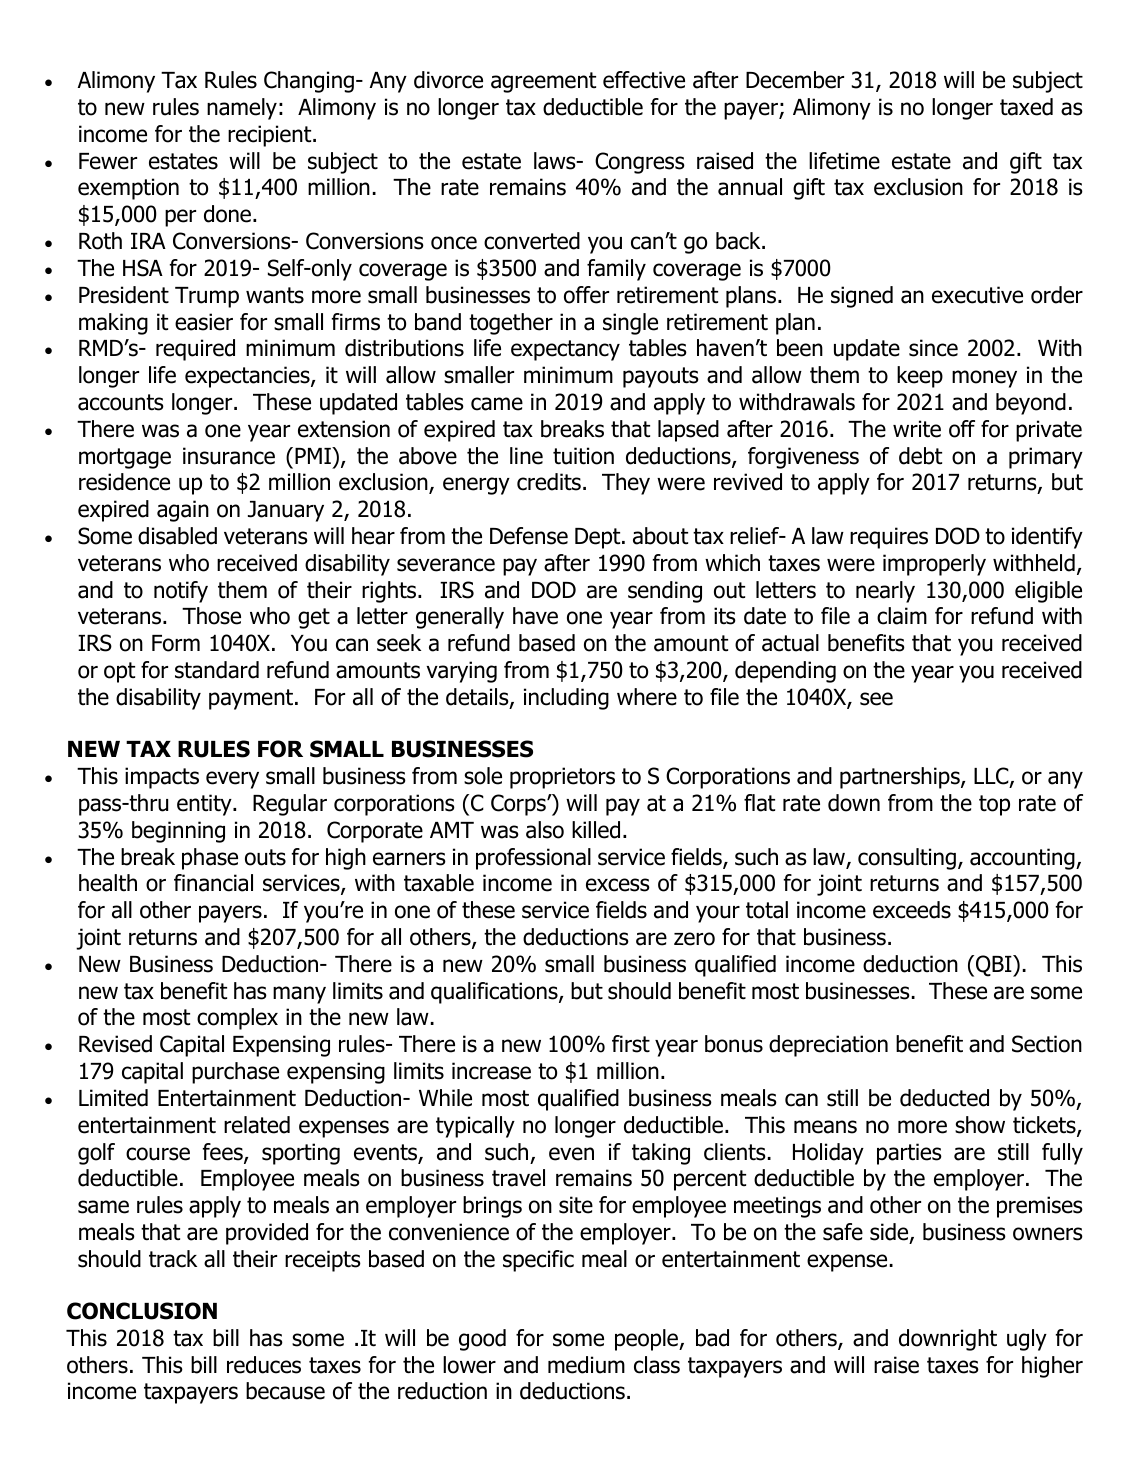 The image size is (1133, 1466). What do you see at coordinates (252, 699) in the screenshot?
I see `payment` at bounding box center [252, 699].
